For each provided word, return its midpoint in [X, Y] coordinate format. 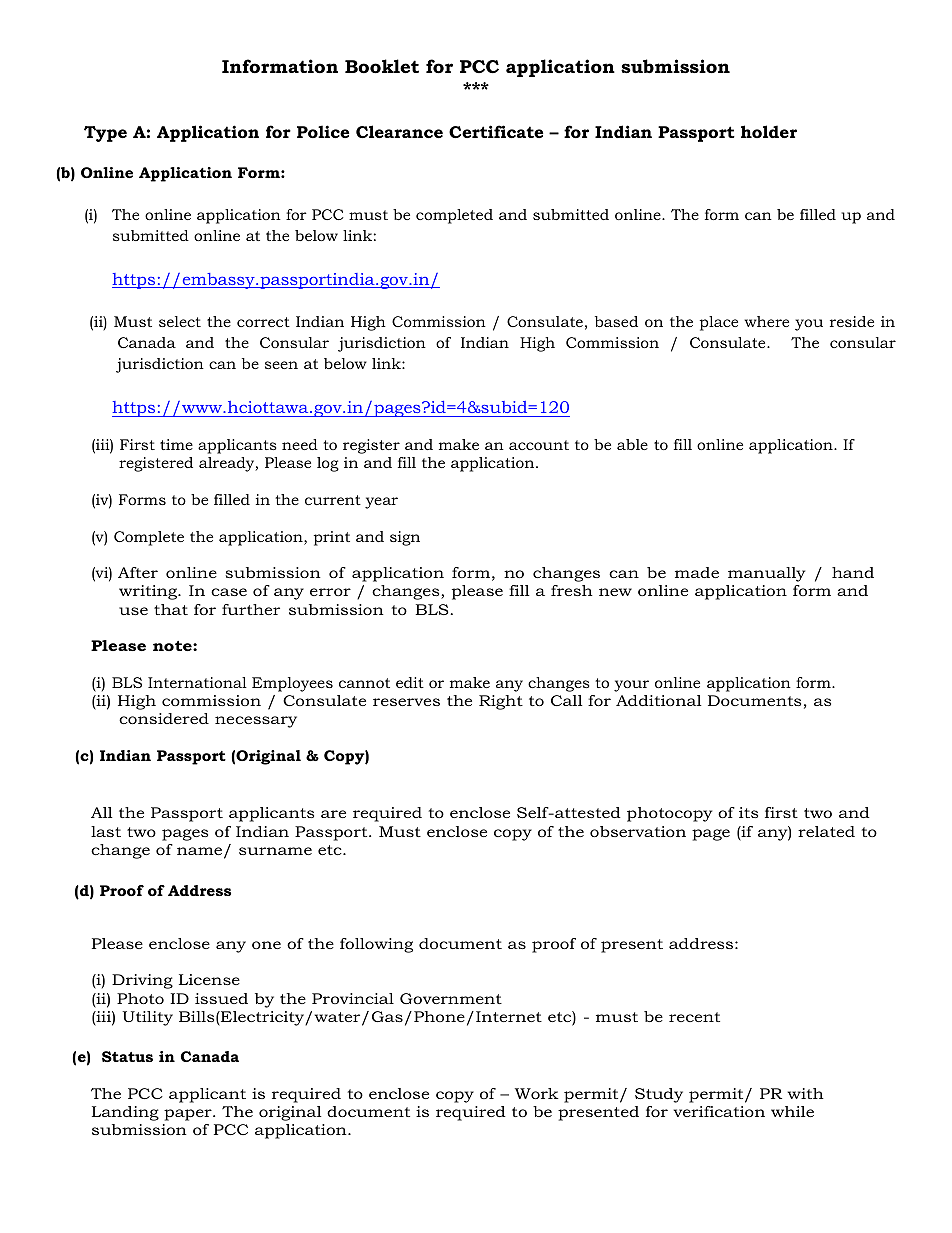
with [805, 1093]
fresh [572, 590]
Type [105, 134]
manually [766, 574]
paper [189, 1115]
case [229, 592]
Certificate [496, 131]
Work [537, 1093]
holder [769, 131]
